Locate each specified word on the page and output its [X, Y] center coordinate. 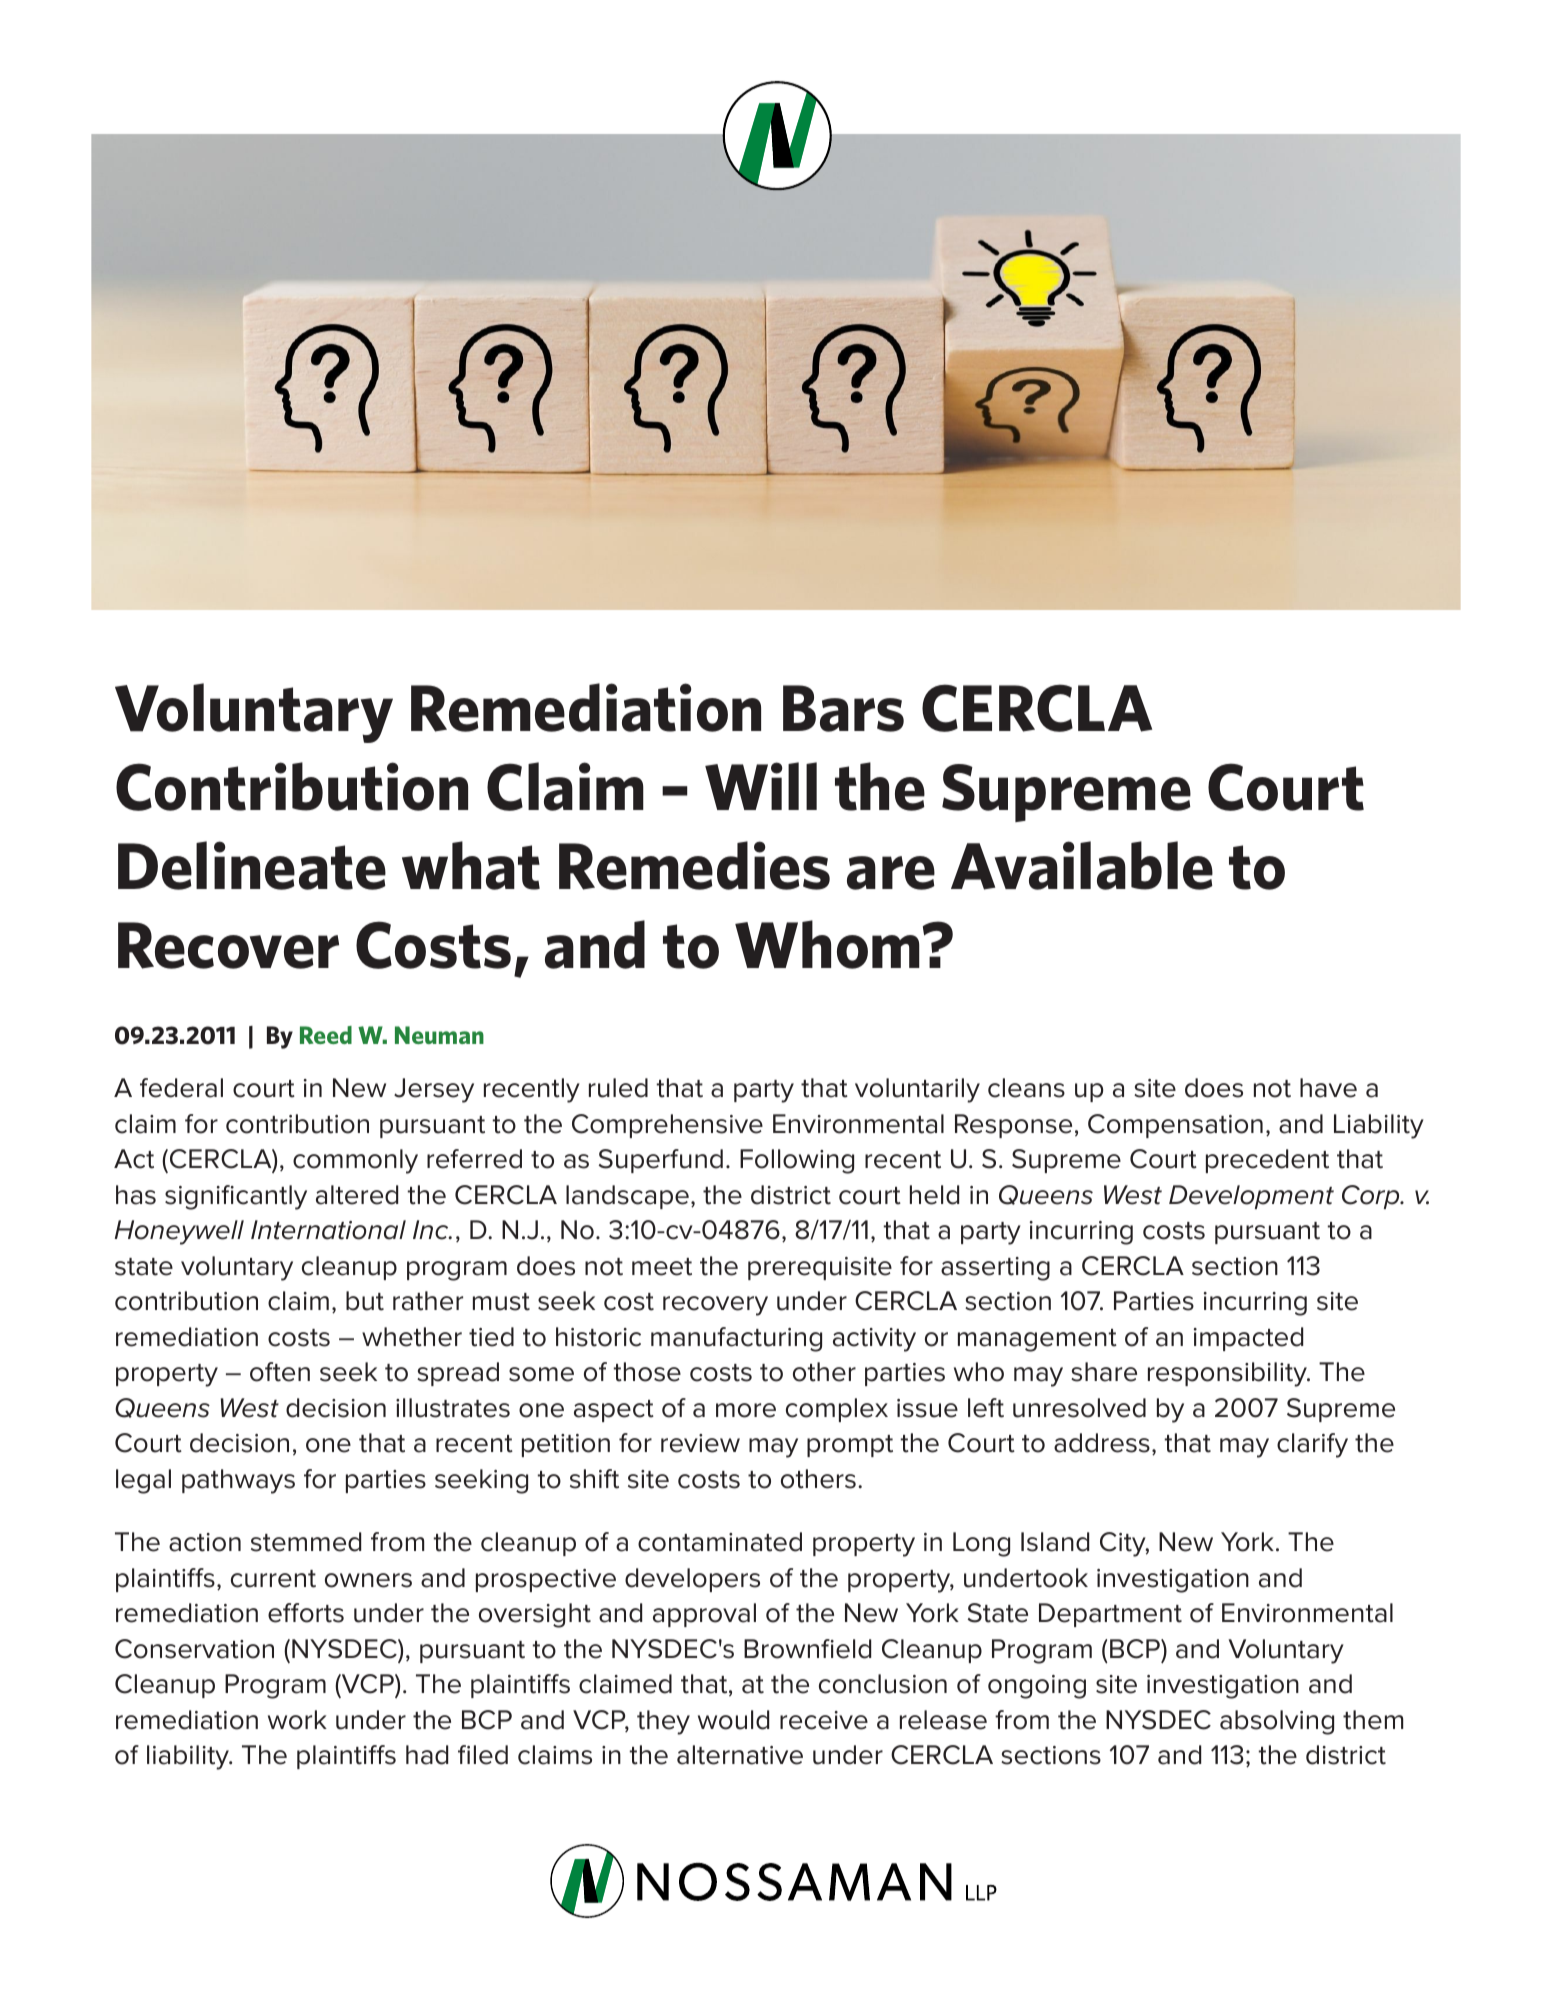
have [1328, 1088]
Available [1082, 865]
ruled [618, 1088]
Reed [326, 1035]
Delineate [252, 865]
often [280, 1372]
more [746, 1410]
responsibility [1228, 1374]
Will [761, 786]
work [297, 1720]
